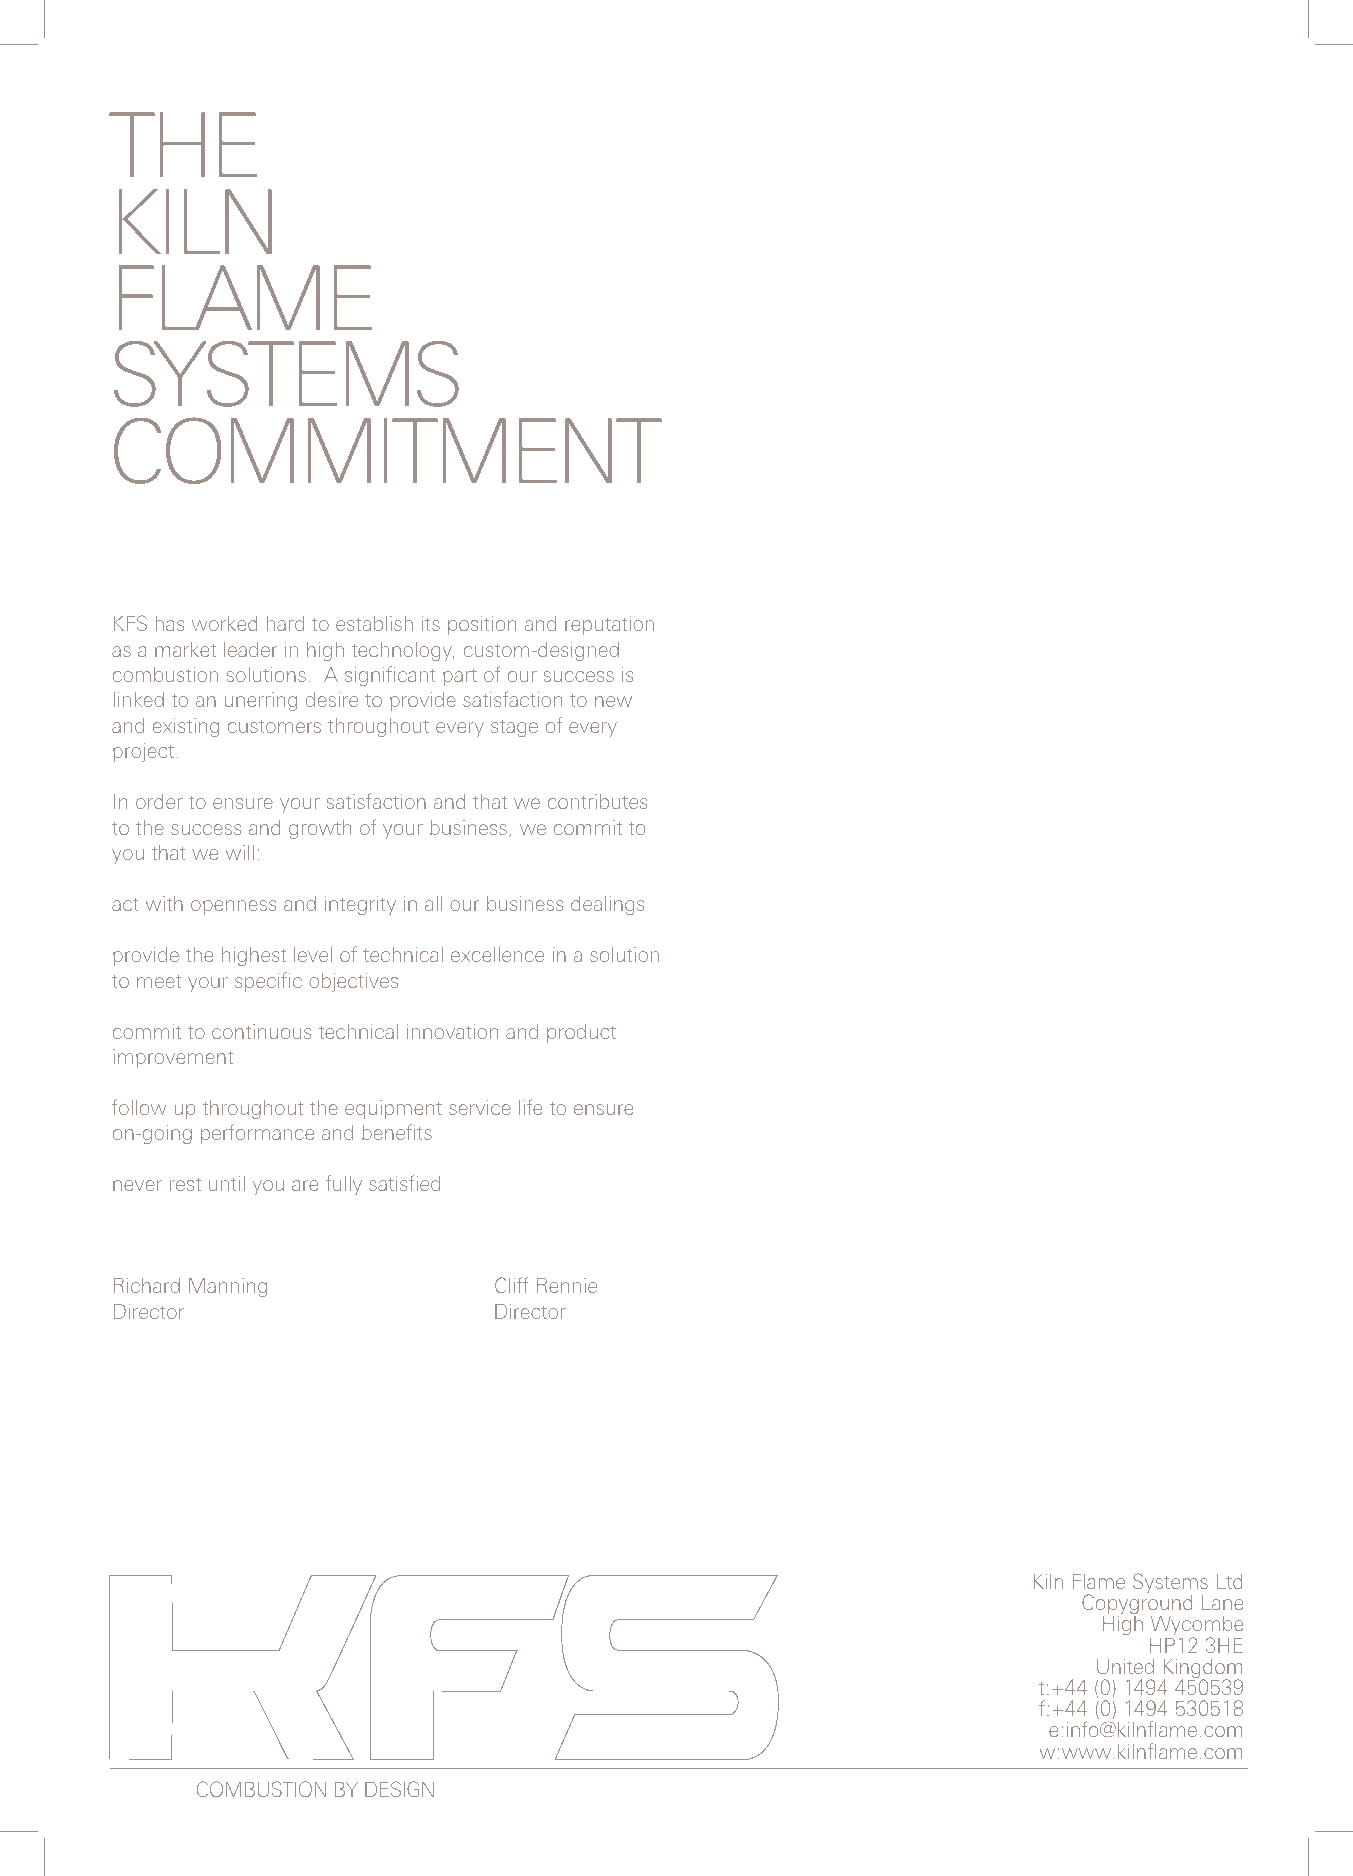 The width and height of the screenshot is (1353, 1876). What do you see at coordinates (613, 701) in the screenshot?
I see `new` at bounding box center [613, 701].
